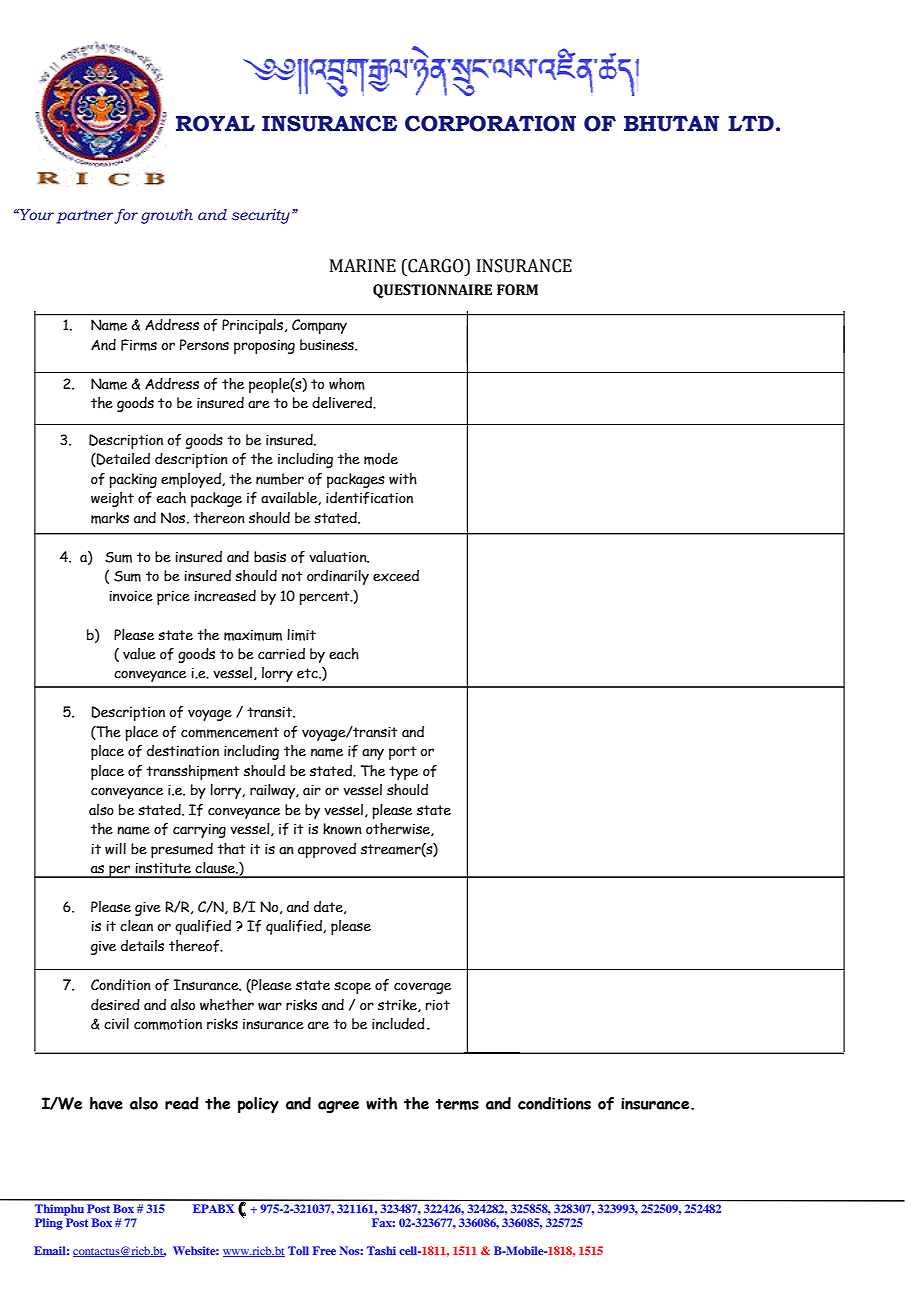 Image resolution: width=924 pixels, height=1307 pixels. I want to click on port, so click(403, 753).
